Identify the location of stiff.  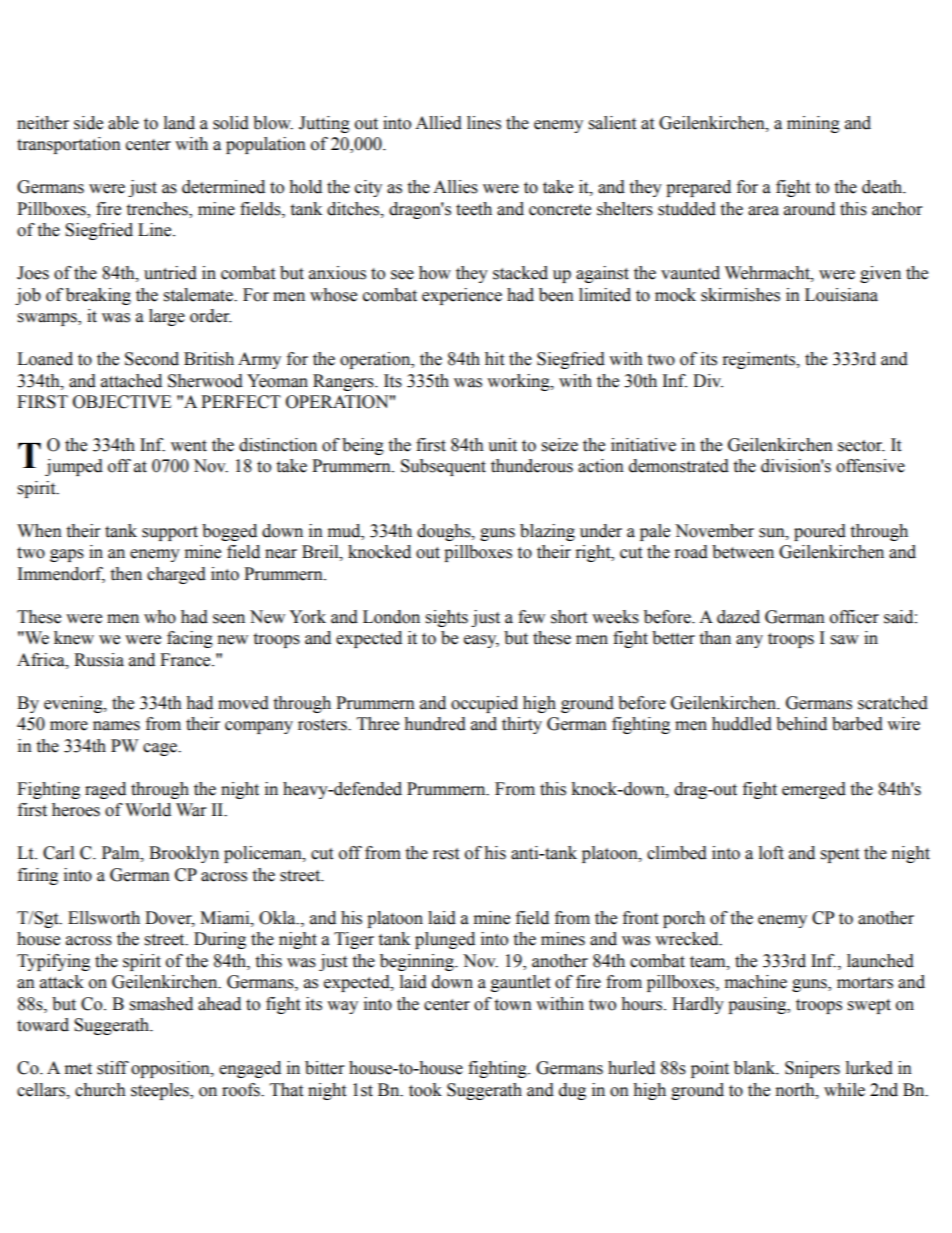
(113, 1068).
